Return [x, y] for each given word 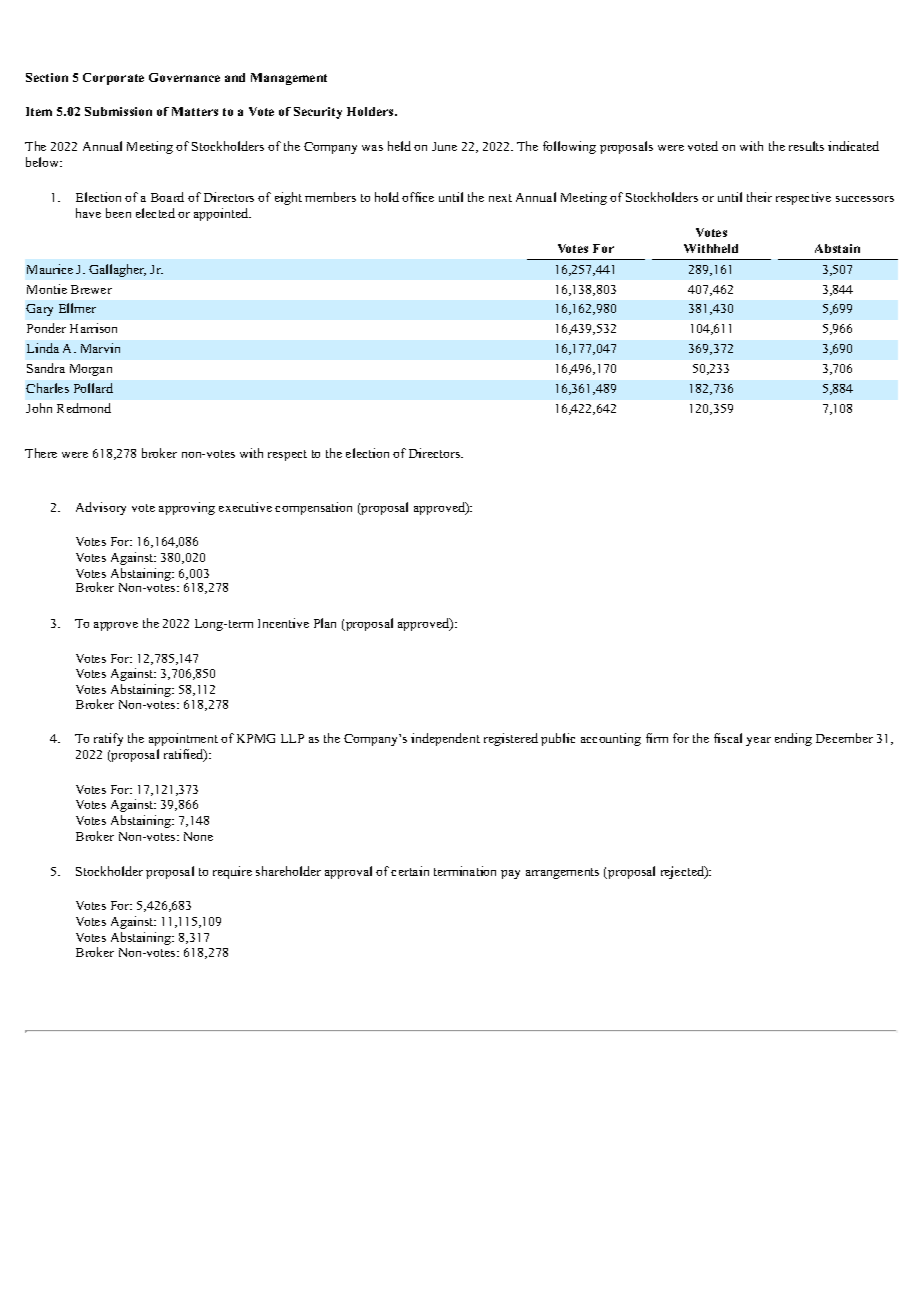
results [806, 146]
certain [410, 871]
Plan [325, 623]
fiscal [728, 738]
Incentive [283, 623]
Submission [118, 111]
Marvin [100, 348]
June [444, 146]
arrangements [562, 873]
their [759, 197]
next [500, 198]
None [198, 836]
